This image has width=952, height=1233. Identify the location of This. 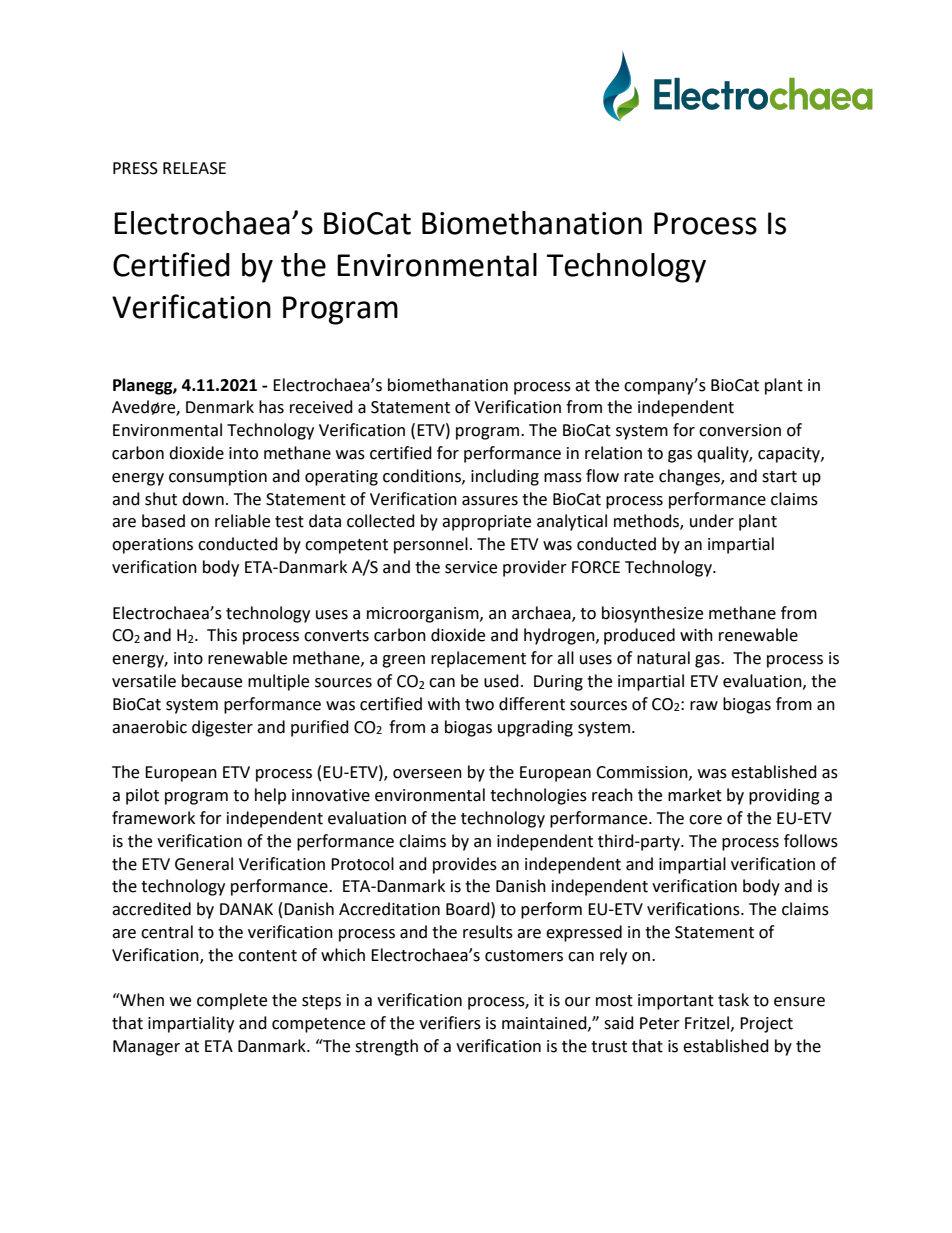
(222, 635).
